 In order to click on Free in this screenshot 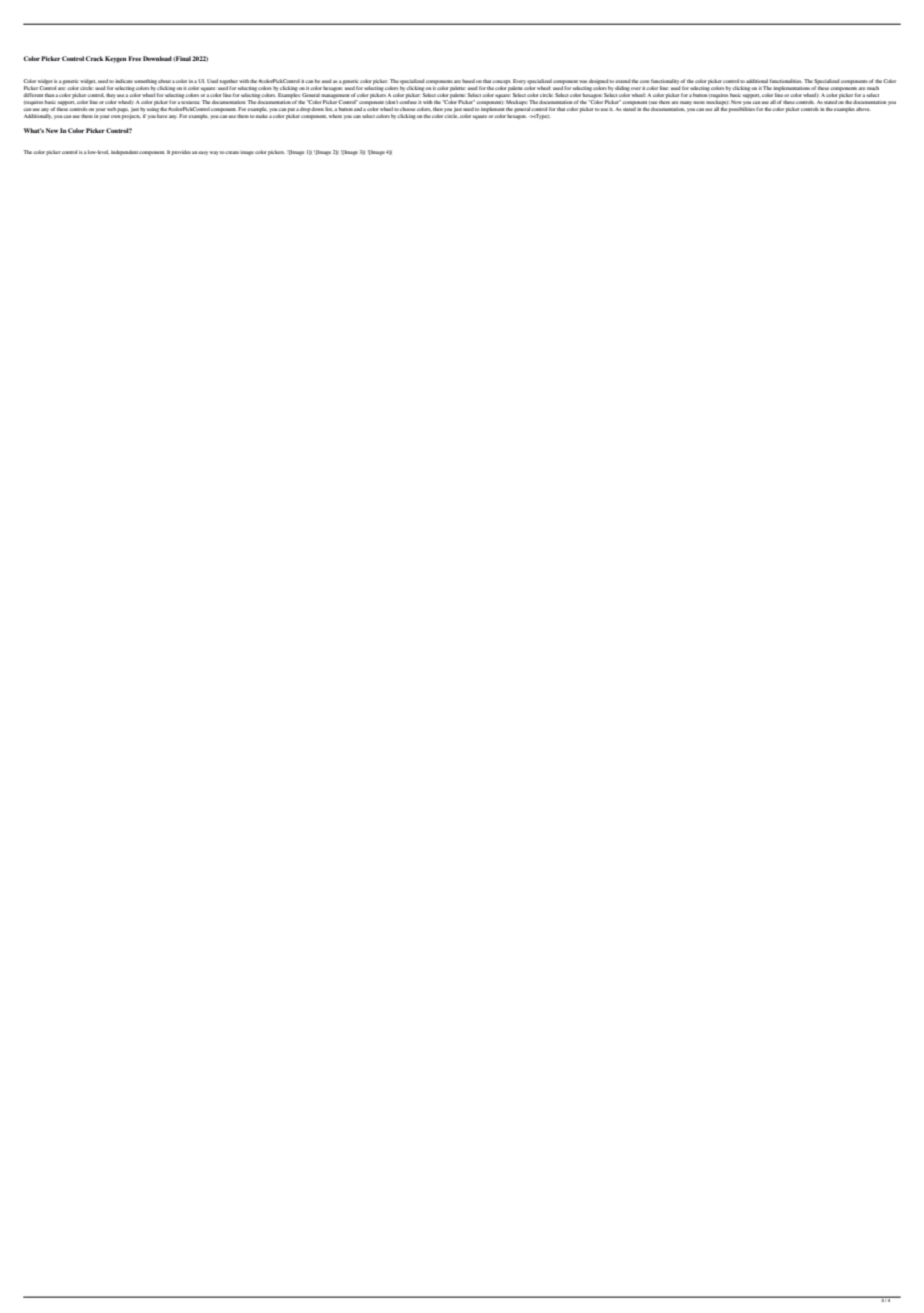, I will do `click(134, 58)`.
